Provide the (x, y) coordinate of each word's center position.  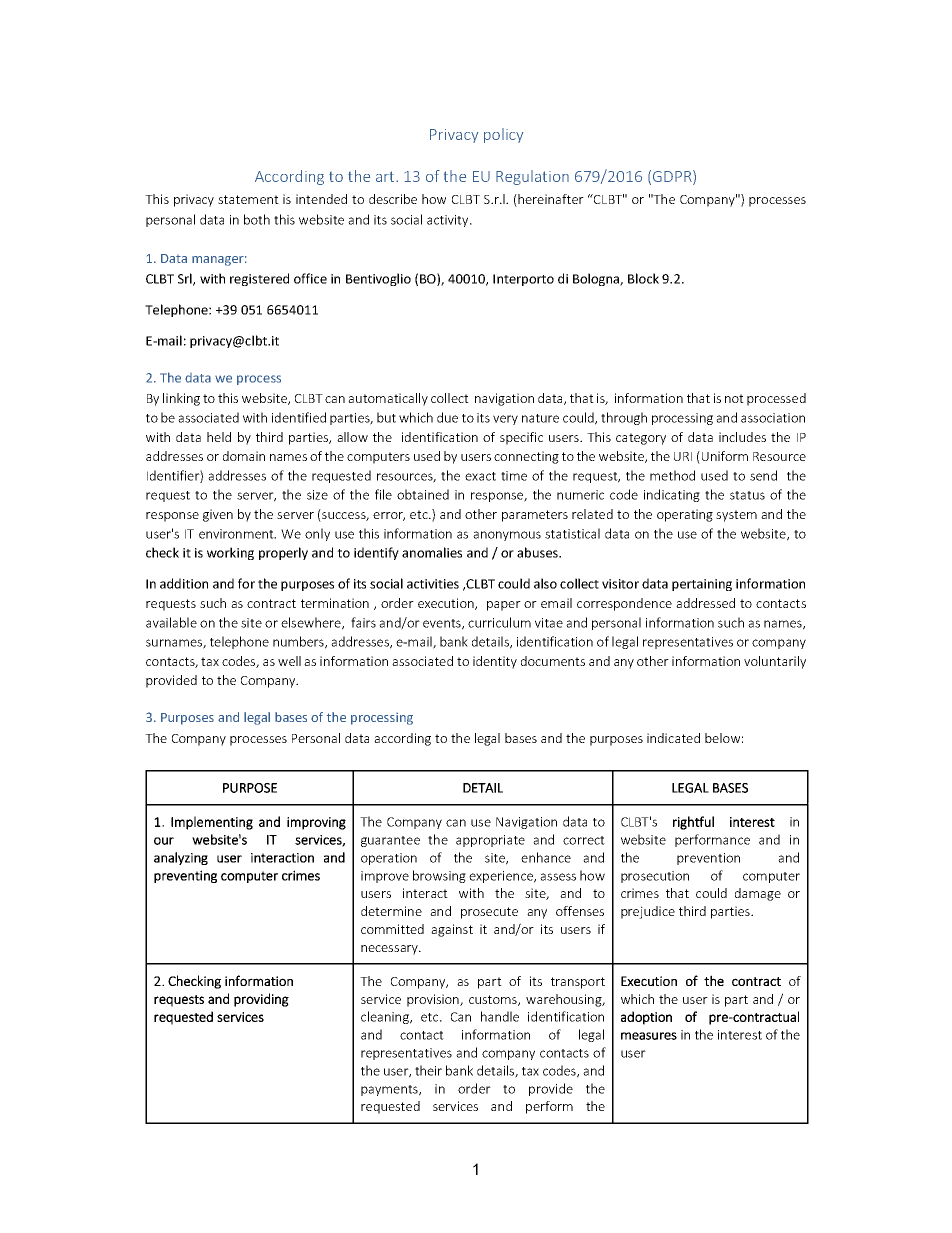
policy (503, 135)
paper (504, 606)
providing (261, 1000)
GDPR (673, 177)
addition (184, 583)
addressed (705, 603)
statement (248, 199)
